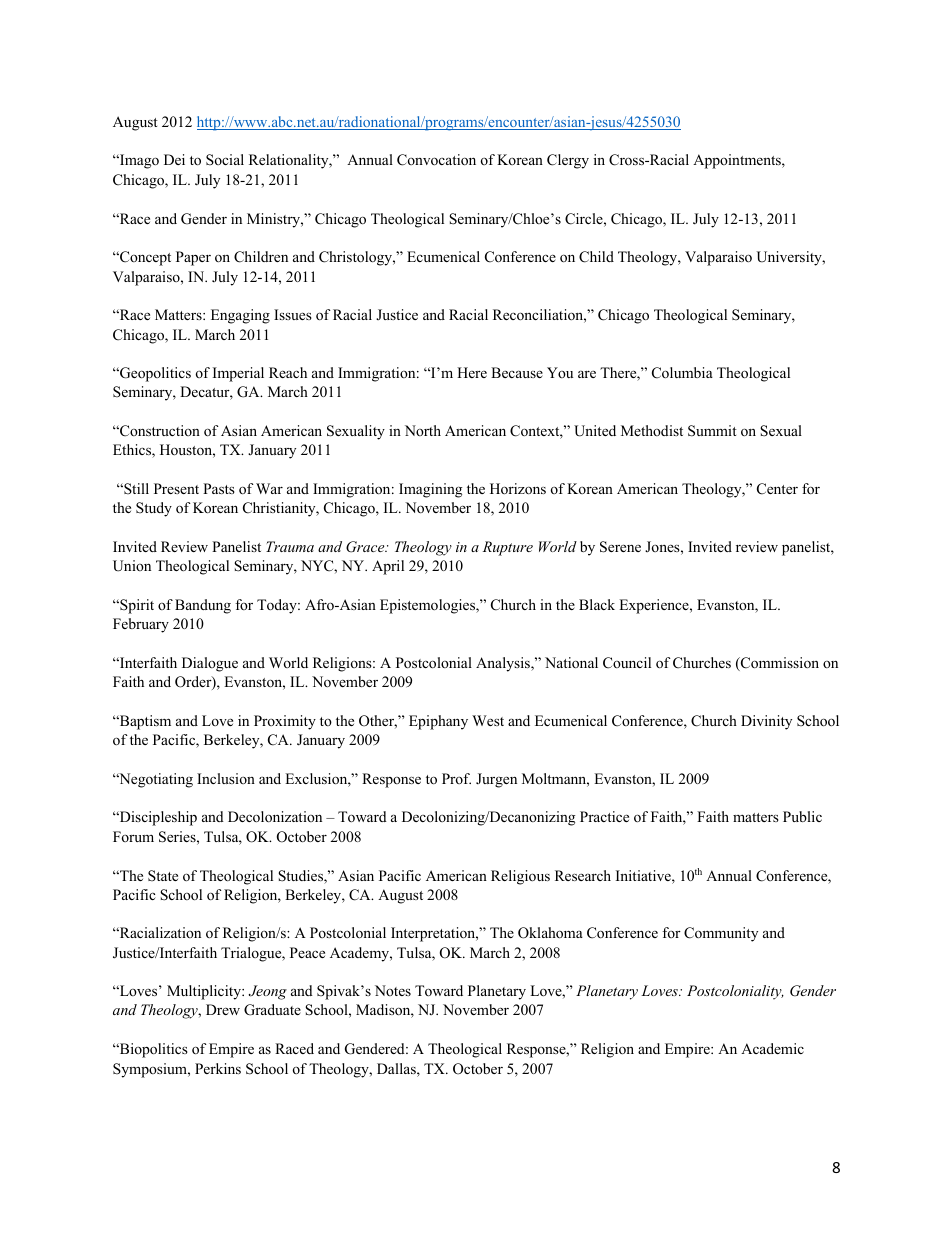 The width and height of the screenshot is (952, 1233). I want to click on Imagining, so click(430, 490).
